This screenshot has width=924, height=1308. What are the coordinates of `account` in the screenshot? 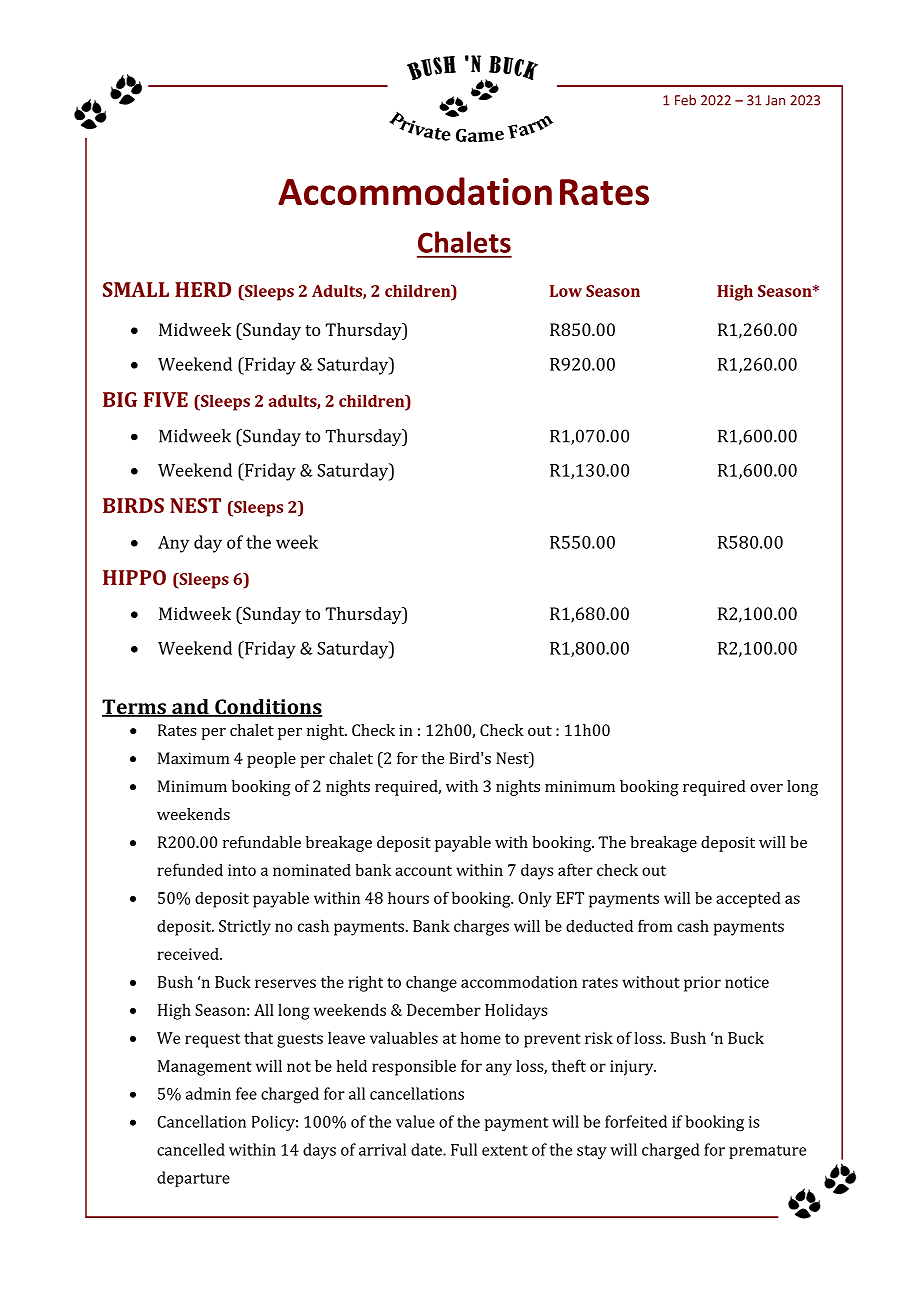 It's located at (423, 870).
